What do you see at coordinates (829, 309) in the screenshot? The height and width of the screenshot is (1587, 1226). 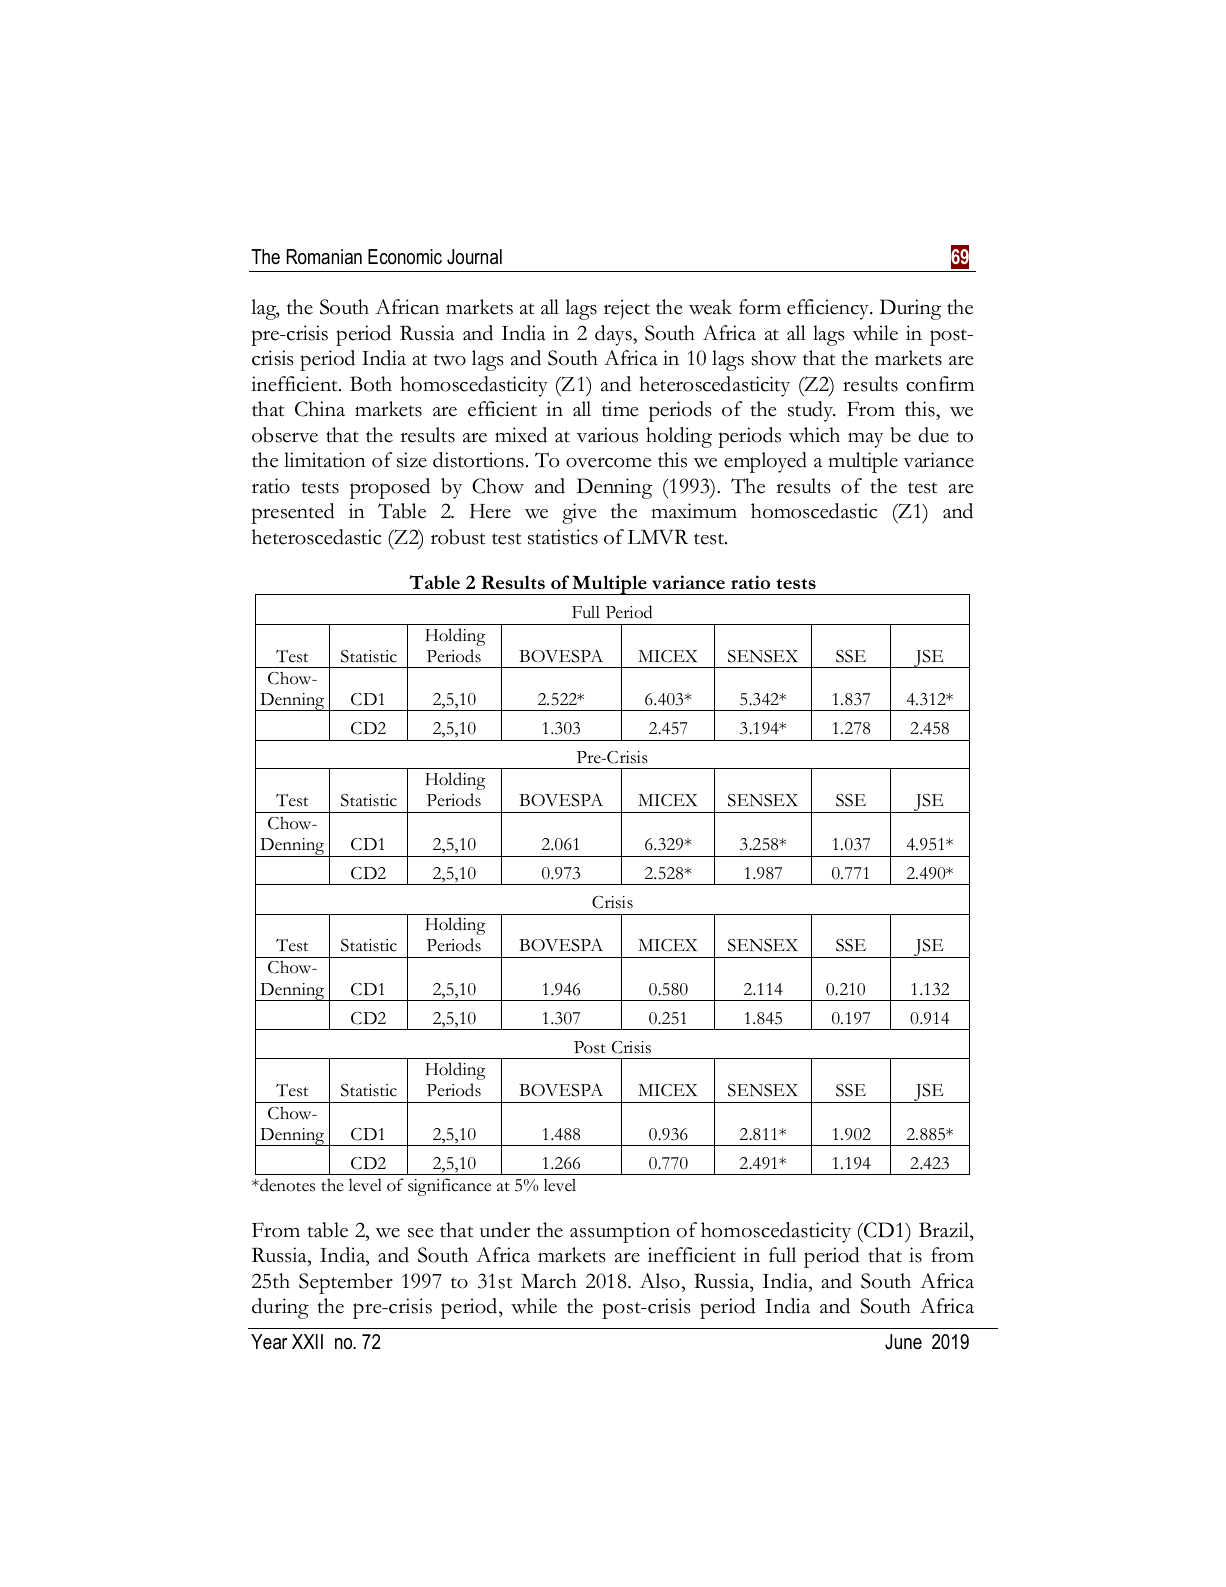 I see `efficiency` at bounding box center [829, 309].
